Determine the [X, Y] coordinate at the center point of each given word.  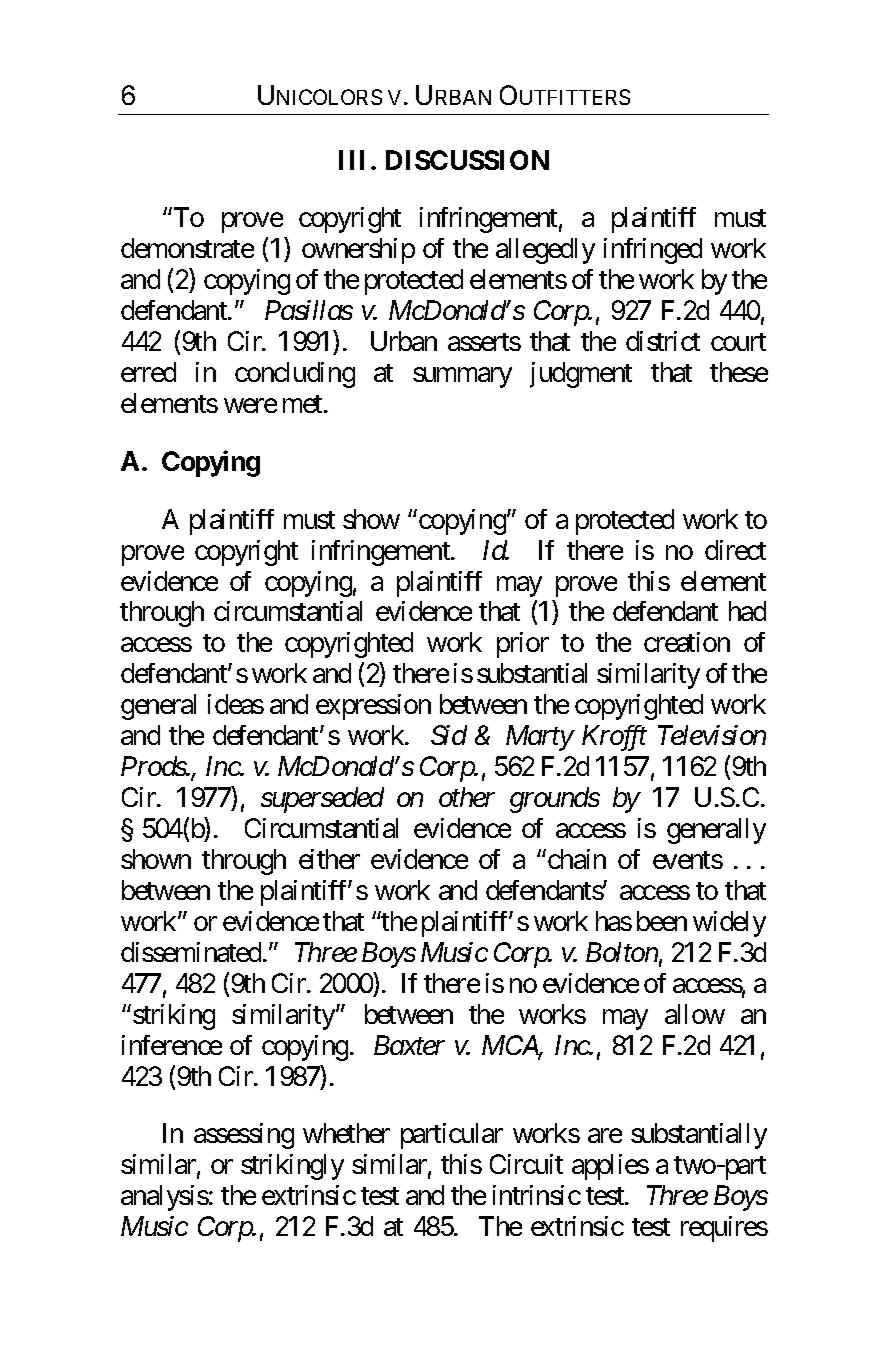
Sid [449, 735]
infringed [653, 251]
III [351, 160]
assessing [244, 1136]
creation [687, 642]
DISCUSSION [467, 160]
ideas [236, 704]
